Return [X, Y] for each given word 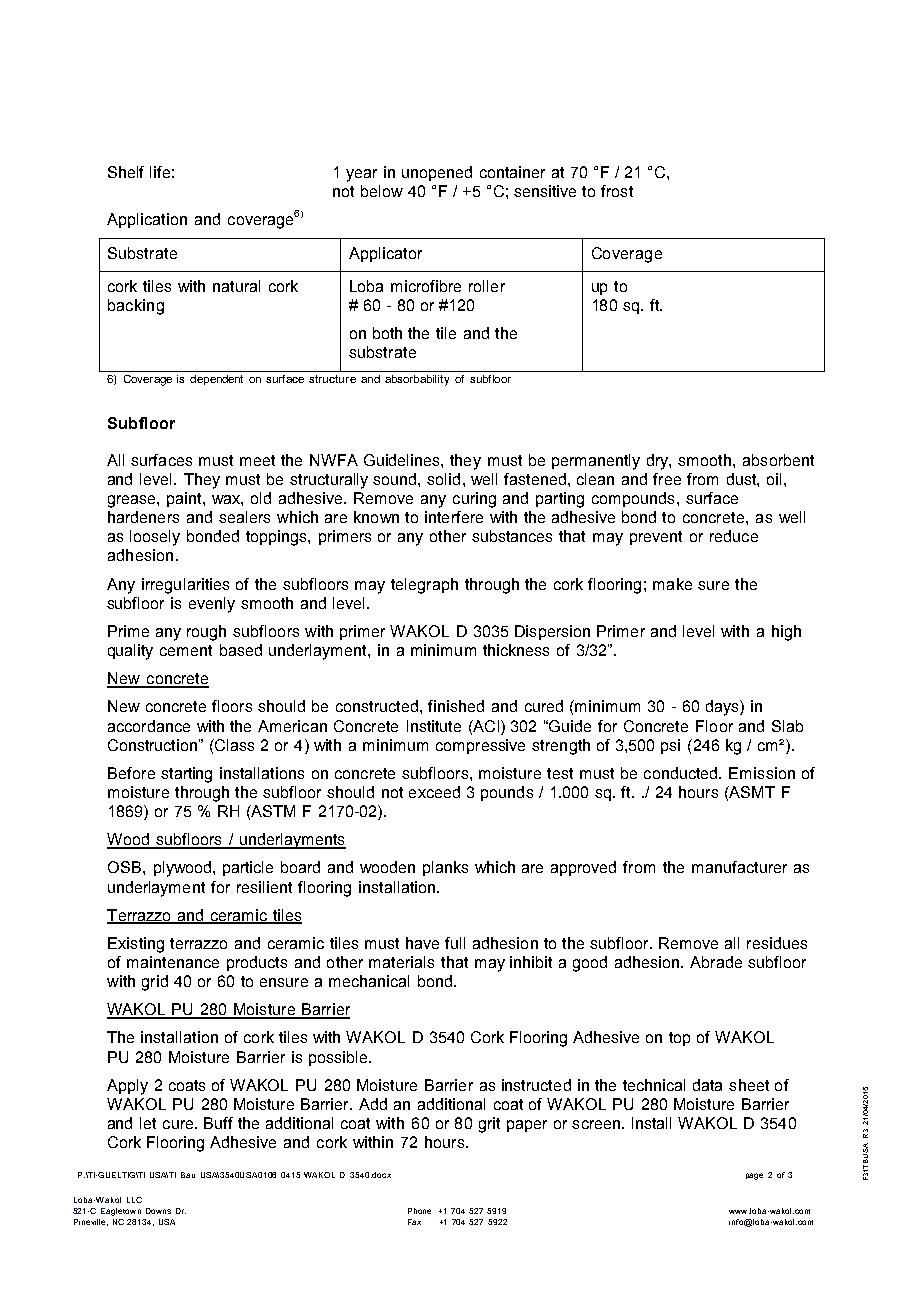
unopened [437, 173]
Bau [188, 1175]
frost [617, 191]
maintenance [173, 962]
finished [456, 706]
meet [257, 460]
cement [186, 650]
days [723, 708]
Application [147, 220]
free [667, 479]
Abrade [716, 962]
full [455, 943]
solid [443, 479]
